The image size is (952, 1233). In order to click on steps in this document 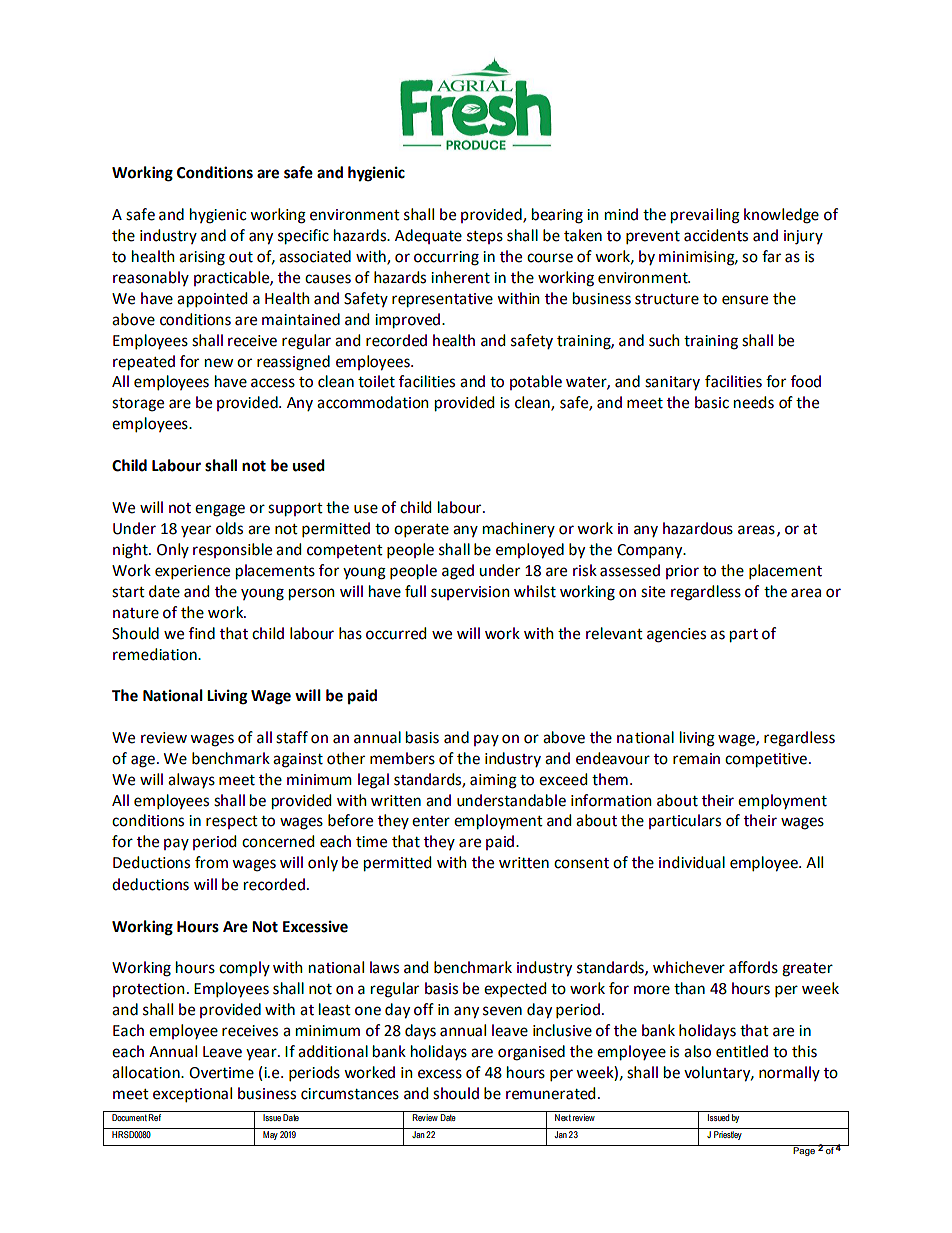, I will do `click(485, 237)`.
